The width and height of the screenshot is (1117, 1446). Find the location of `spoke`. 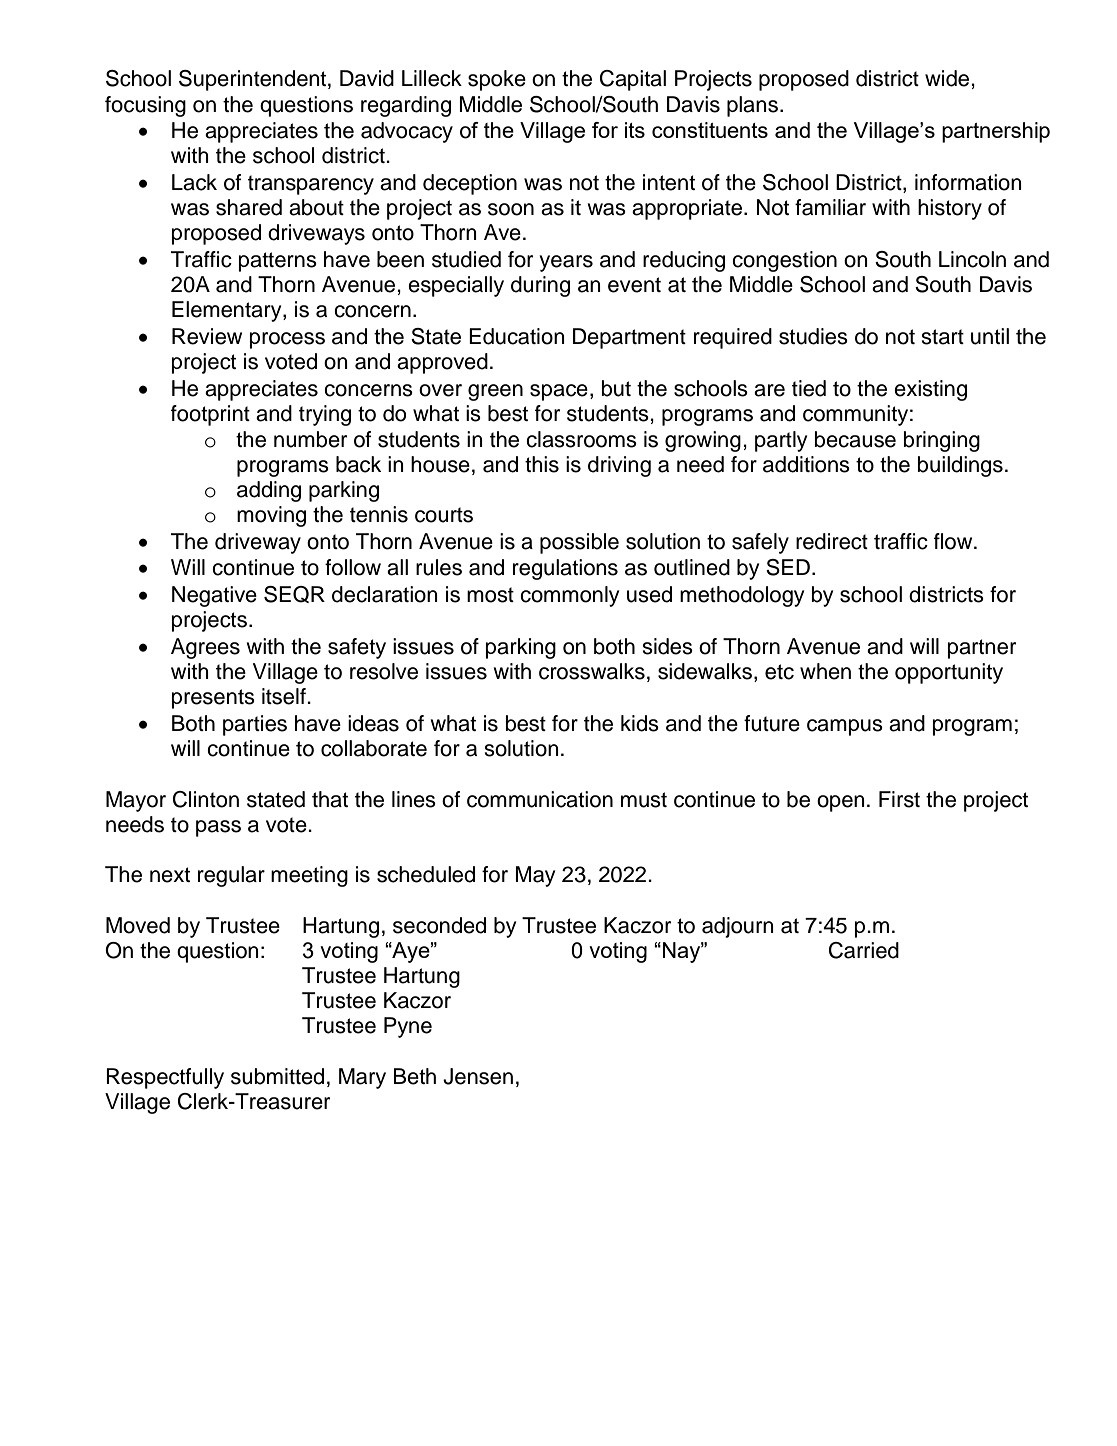

spoke is located at coordinates (497, 80).
